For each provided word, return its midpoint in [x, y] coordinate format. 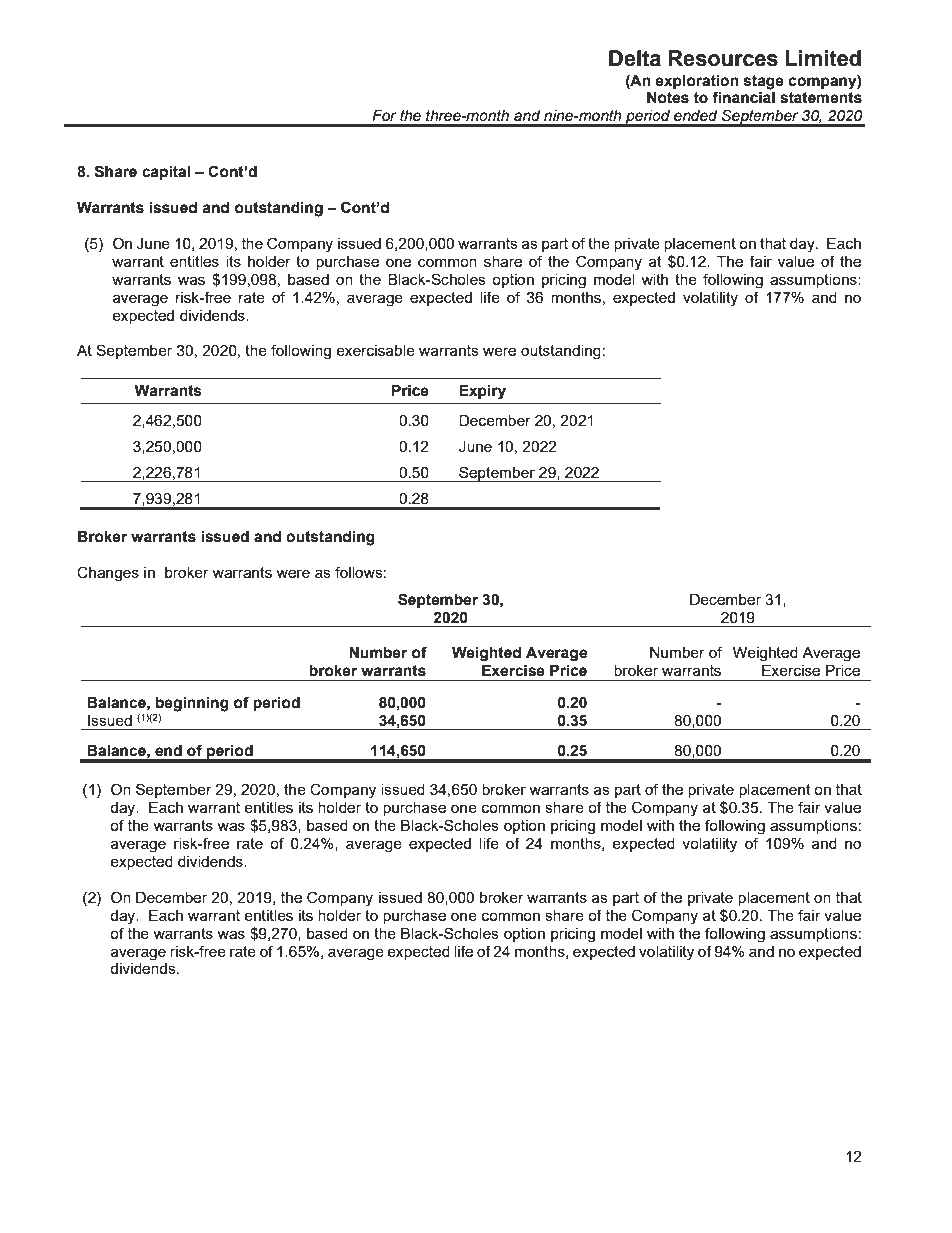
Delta [635, 58]
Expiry [482, 392]
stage [764, 82]
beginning [192, 705]
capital [166, 173]
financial [743, 97]
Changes [108, 574]
